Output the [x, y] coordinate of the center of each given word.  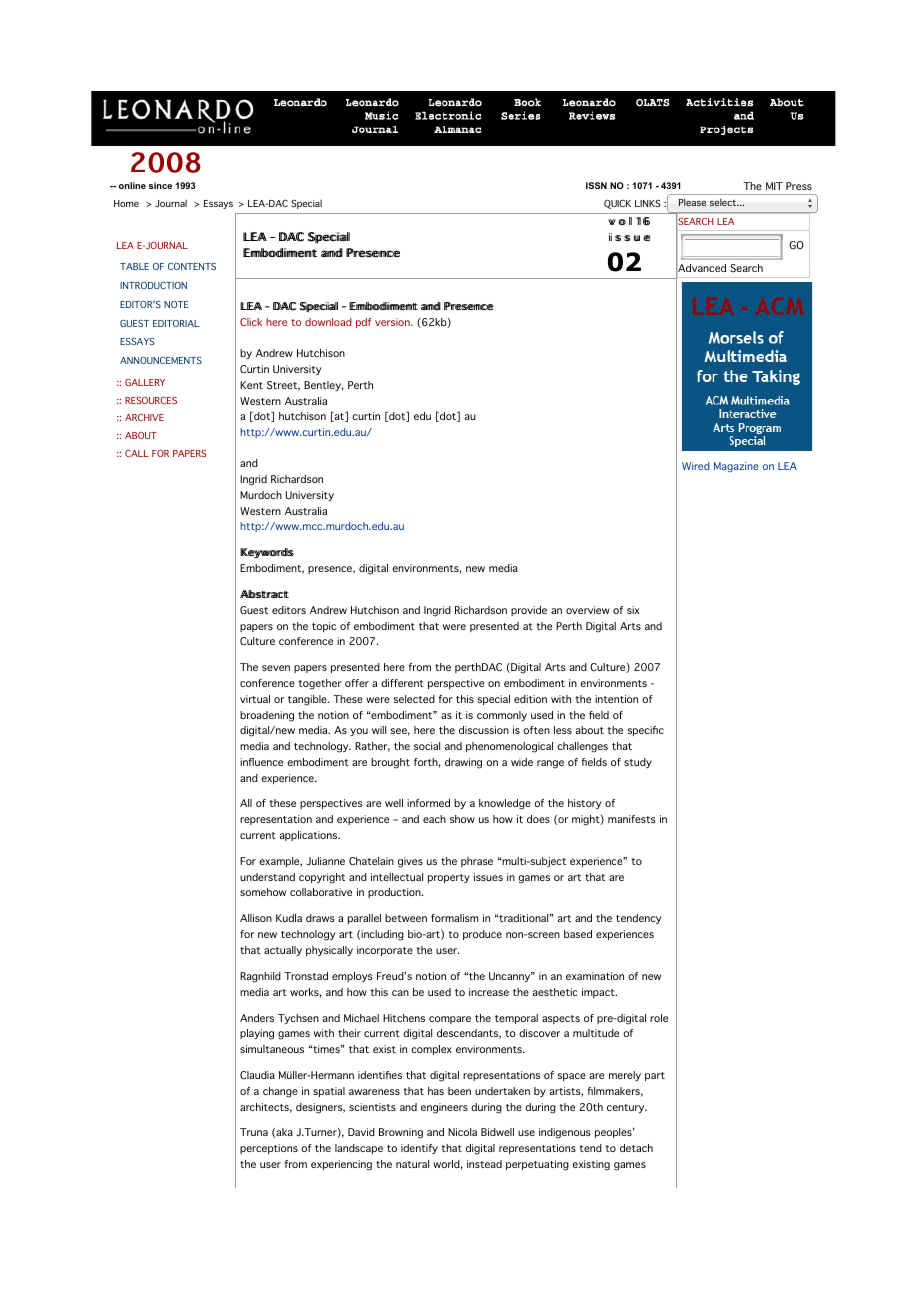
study [638, 763]
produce [482, 935]
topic [324, 627]
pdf [364, 323]
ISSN [596, 185]
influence [261, 762]
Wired [695, 466]
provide [529, 611]
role [659, 1018]
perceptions [269, 1149]
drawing [463, 763]
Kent [251, 385]
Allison [256, 918]
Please [692, 202]
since [160, 185]
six [633, 610]
